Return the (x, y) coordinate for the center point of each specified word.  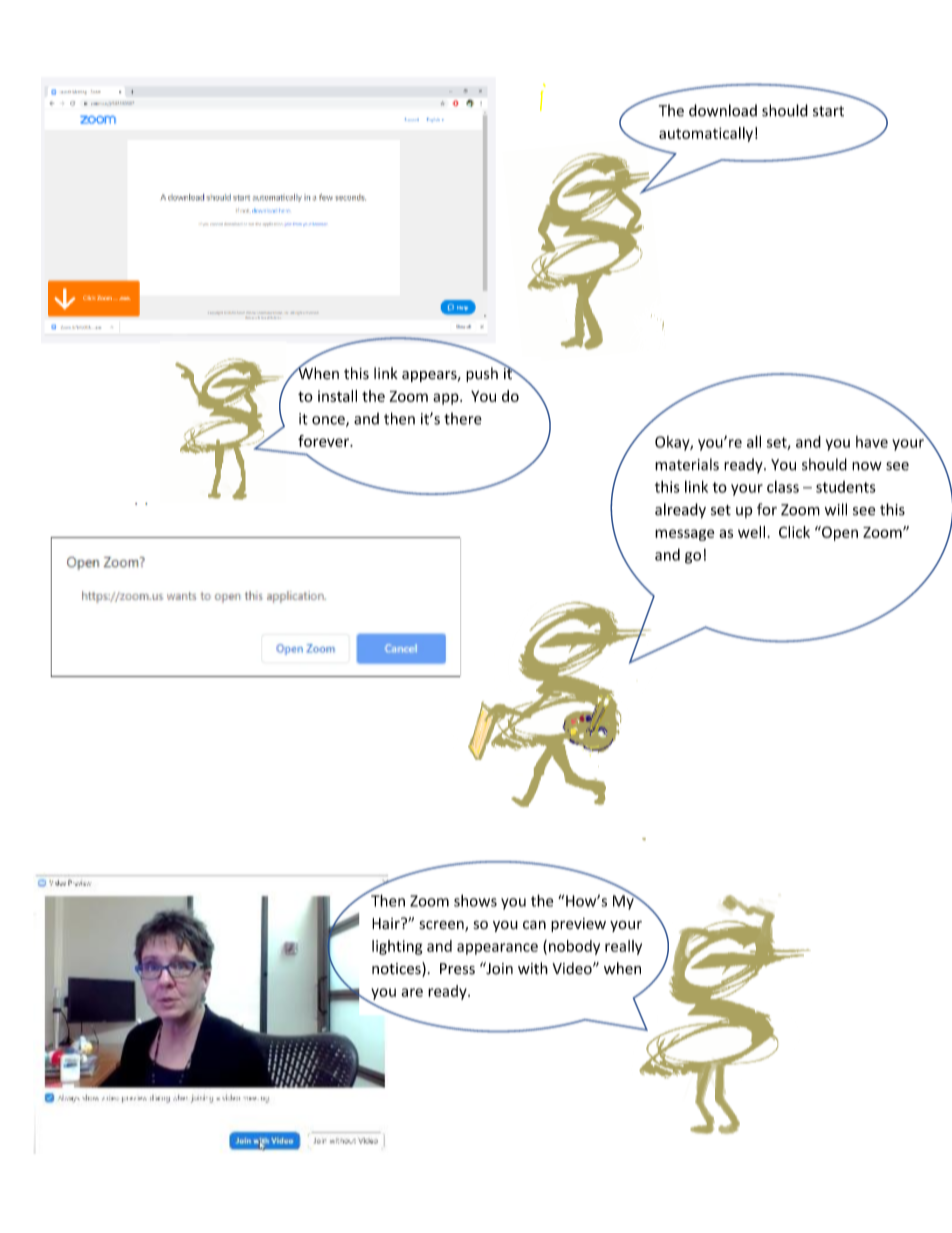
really (623, 947)
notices (397, 969)
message (684, 535)
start (828, 111)
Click (794, 532)
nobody (574, 947)
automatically (706, 134)
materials (687, 464)
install (337, 396)
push (482, 374)
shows (475, 900)
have (872, 442)
